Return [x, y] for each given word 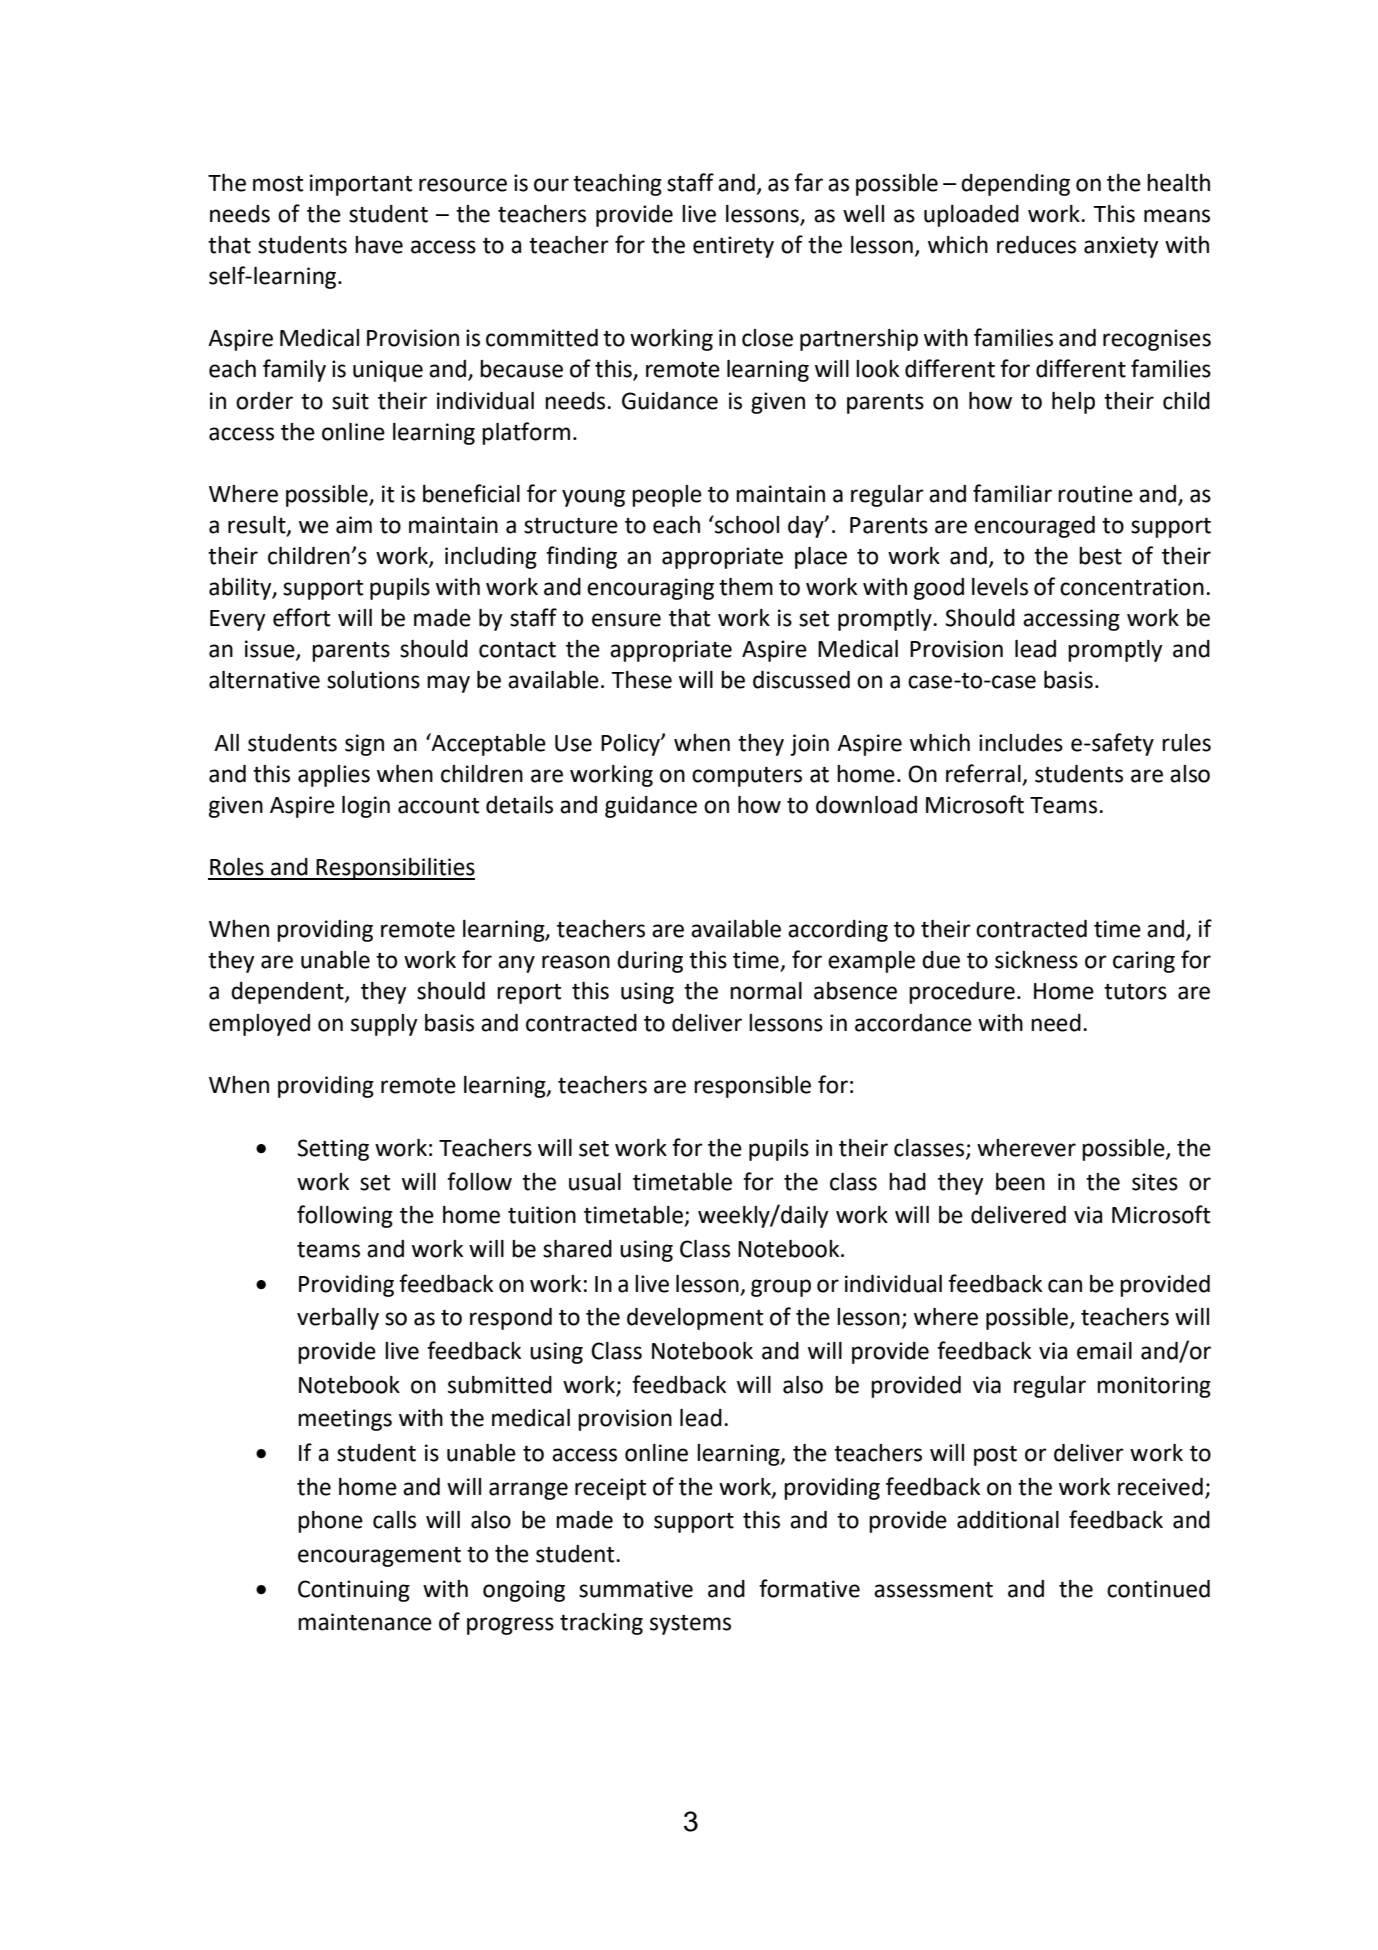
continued [1158, 1589]
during [650, 962]
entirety [733, 247]
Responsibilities [395, 869]
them [746, 587]
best [1100, 556]
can [1065, 1286]
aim [354, 525]
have [379, 245]
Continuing [354, 1591]
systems [690, 1625]
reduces [1036, 245]
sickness [1036, 960]
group [781, 1288]
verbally [338, 1319]
